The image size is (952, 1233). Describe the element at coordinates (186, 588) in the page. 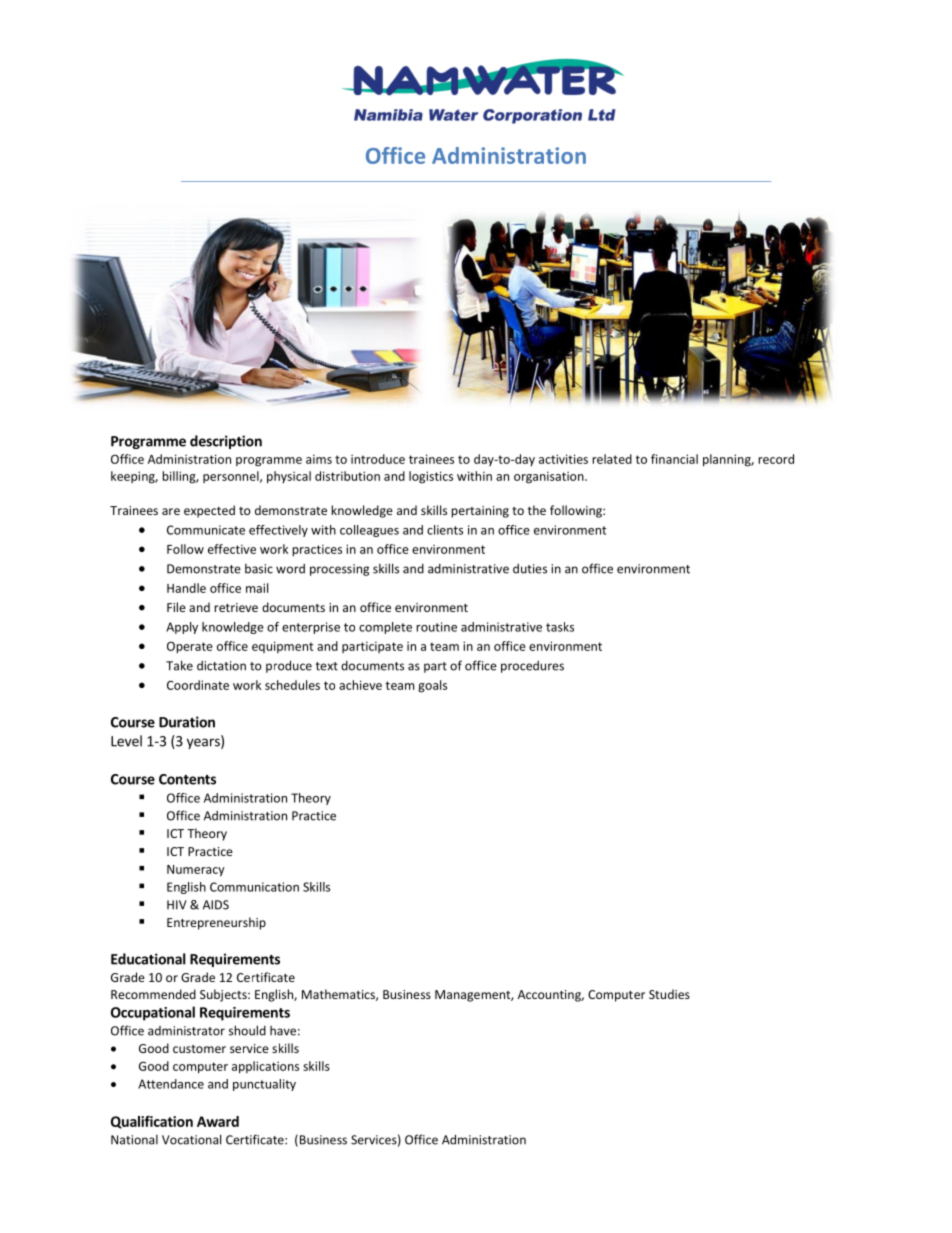

I see `Handle` at that location.
